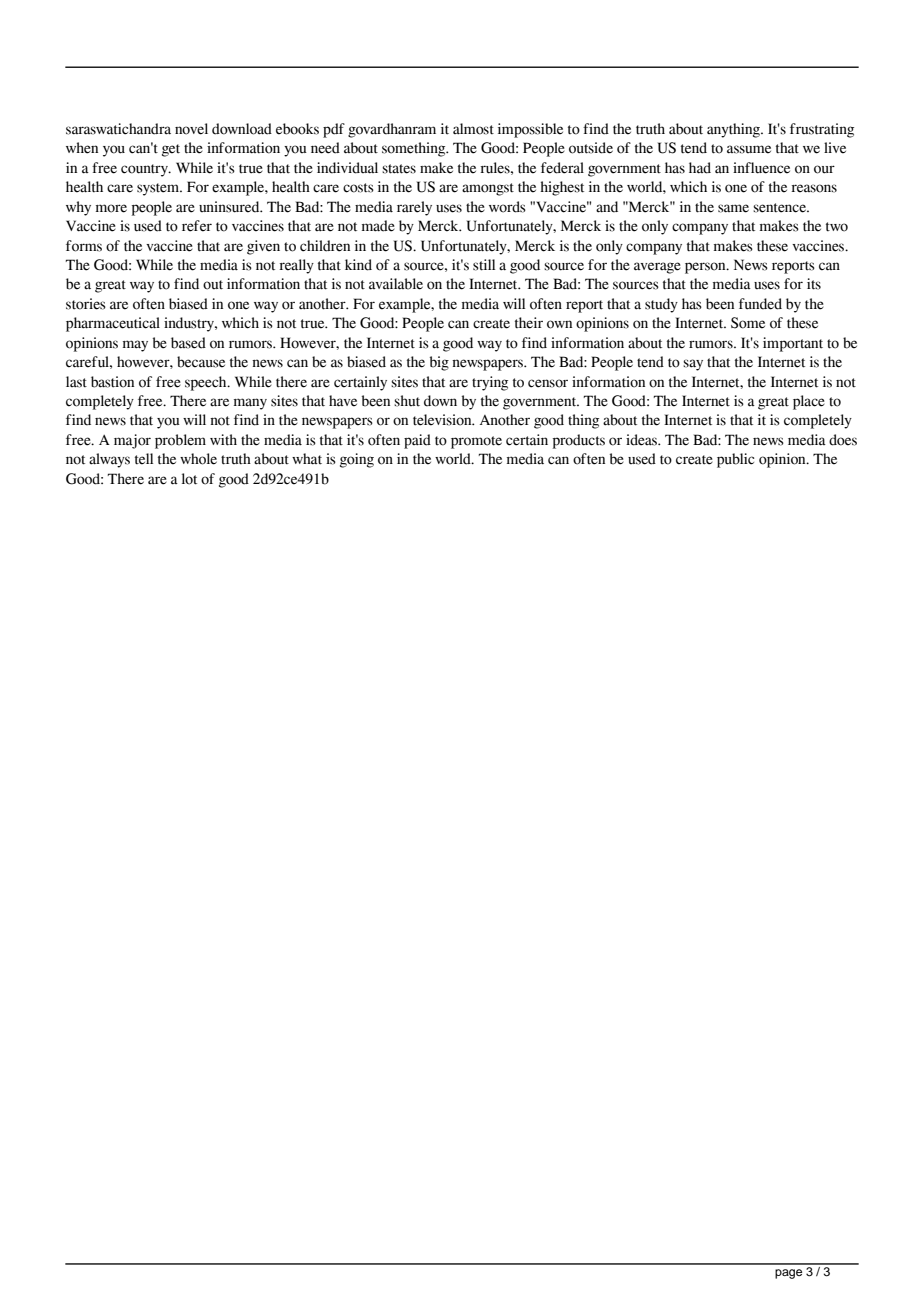 This document has height=1308, width=924. What do you see at coordinates (171, 150) in the document?
I see `get` at bounding box center [171, 150].
